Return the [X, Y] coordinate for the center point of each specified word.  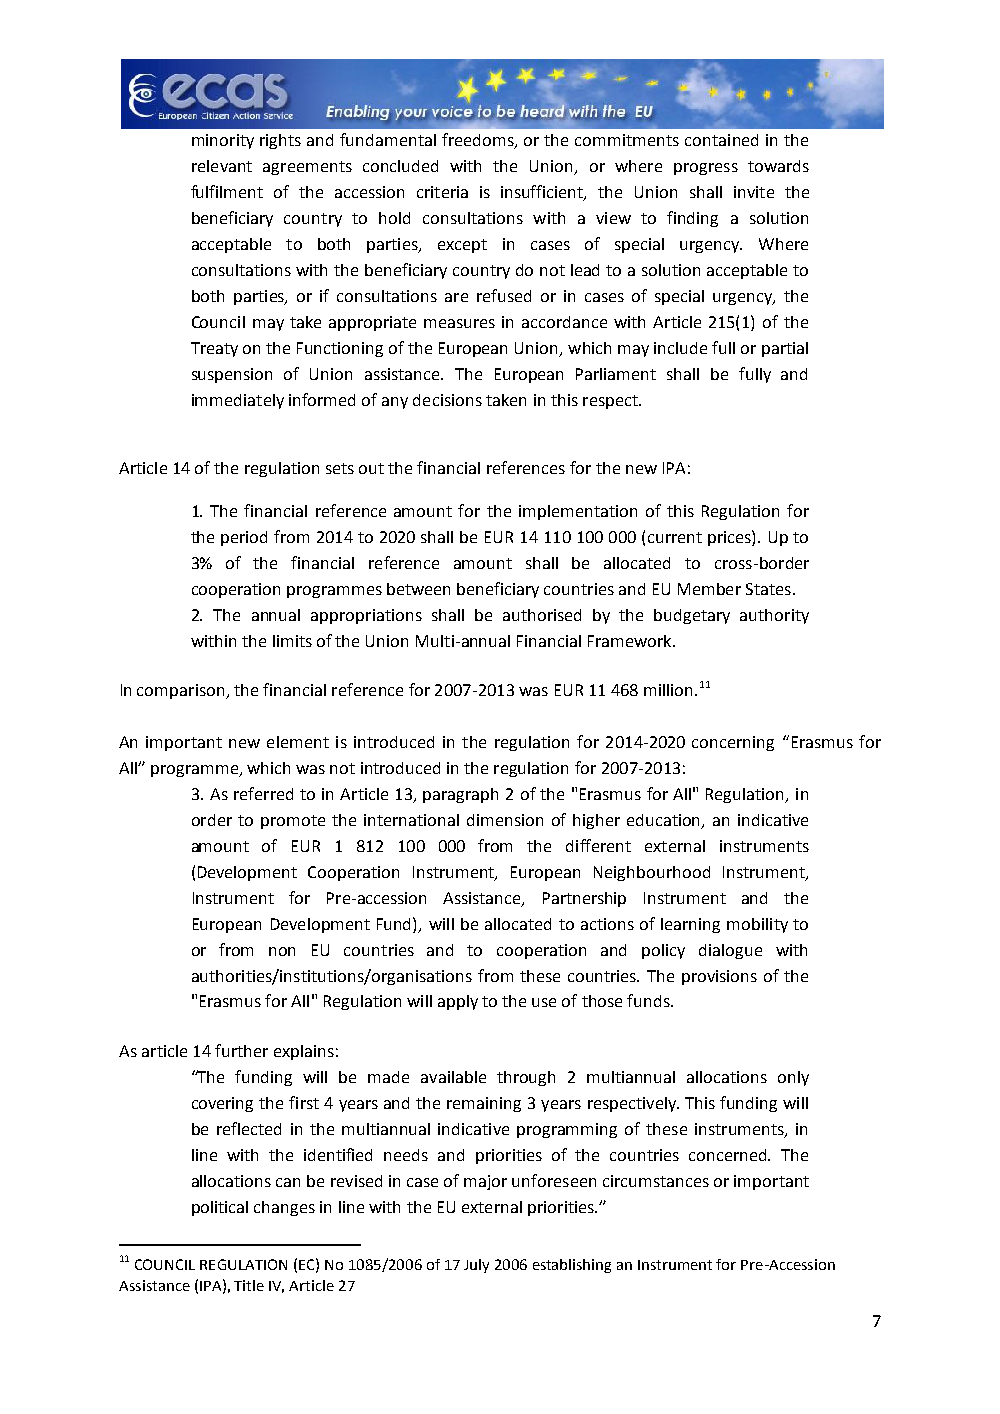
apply [458, 1002]
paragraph [460, 795]
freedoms [479, 141]
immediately [238, 401]
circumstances [656, 1181]
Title [249, 1285]
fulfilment [227, 191]
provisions [719, 977]
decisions [447, 400]
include [680, 348]
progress [706, 169]
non [282, 951]
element [298, 742]
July [476, 1266]
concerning [733, 743]
